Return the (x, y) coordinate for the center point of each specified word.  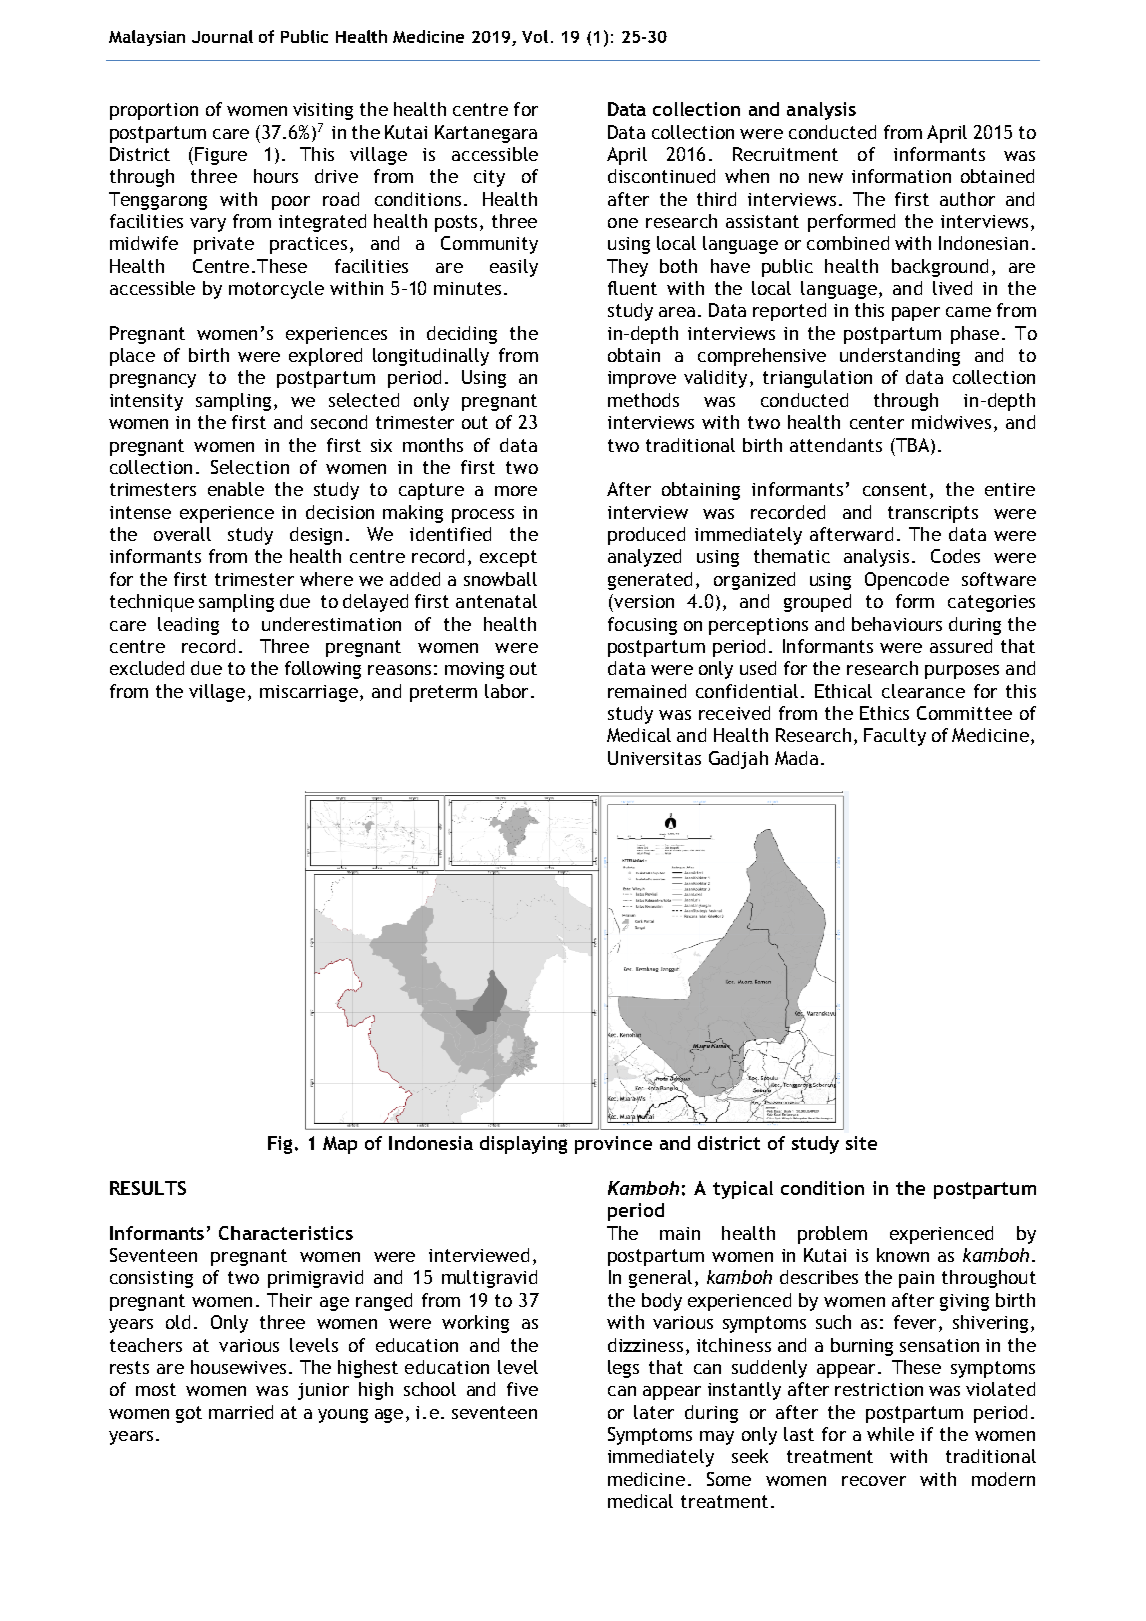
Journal (222, 36)
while (890, 1434)
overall (182, 534)
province (613, 1145)
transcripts (933, 514)
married (241, 1412)
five (522, 1389)
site (861, 1143)
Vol (535, 36)
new (826, 178)
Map (340, 1145)
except (508, 558)
